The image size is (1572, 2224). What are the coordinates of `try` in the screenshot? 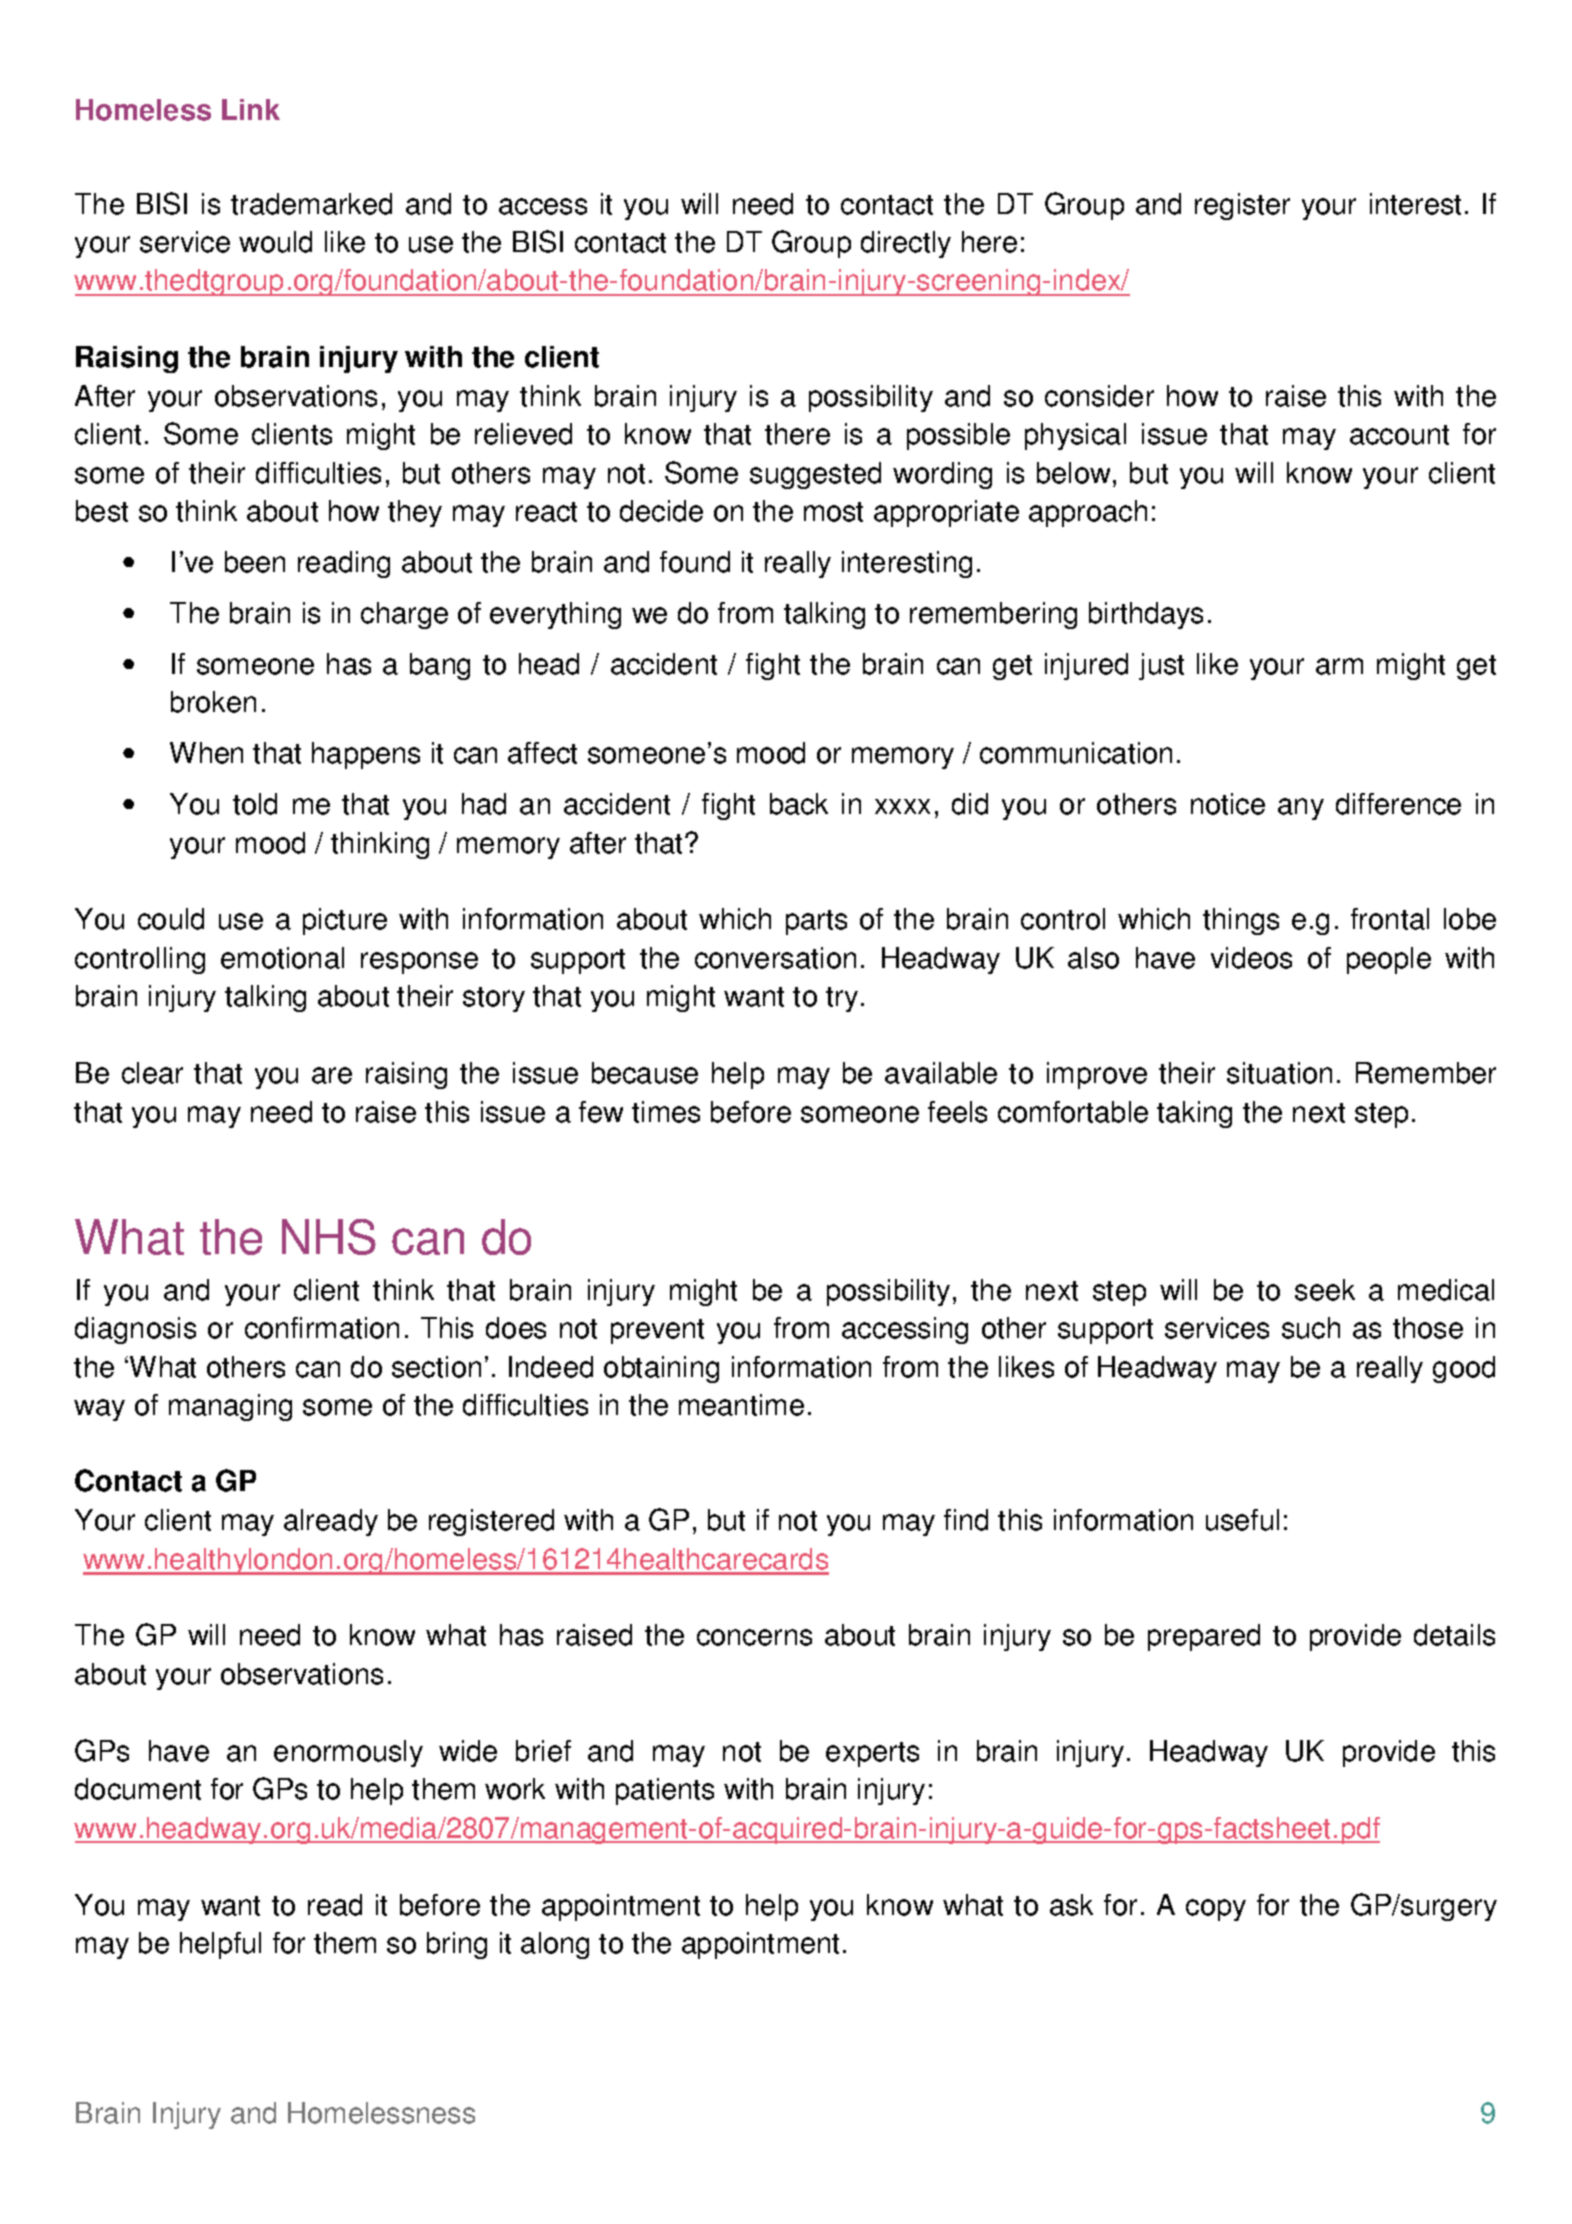 It's located at (842, 999).
